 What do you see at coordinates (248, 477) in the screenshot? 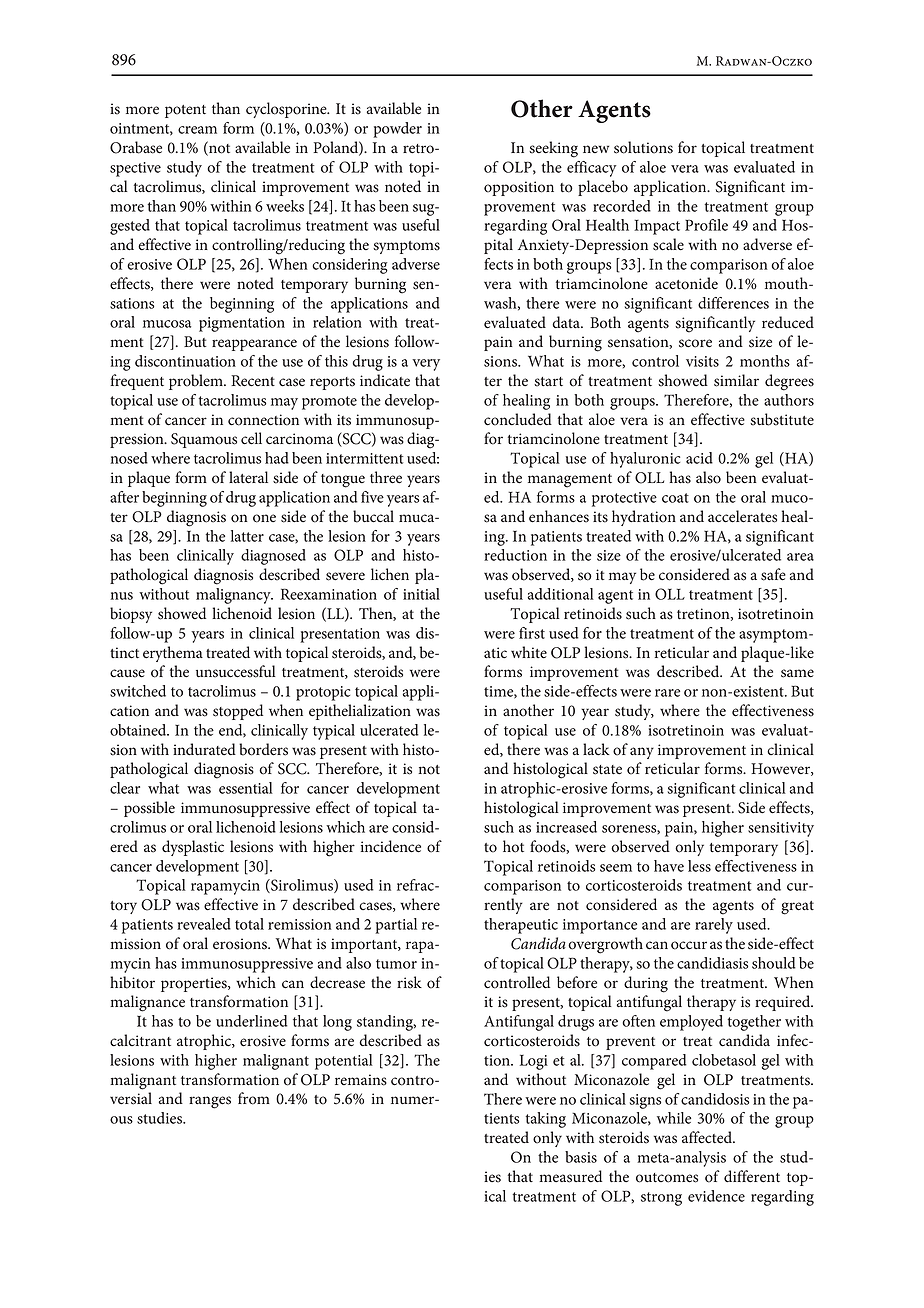
I see `lateral` at bounding box center [248, 477].
